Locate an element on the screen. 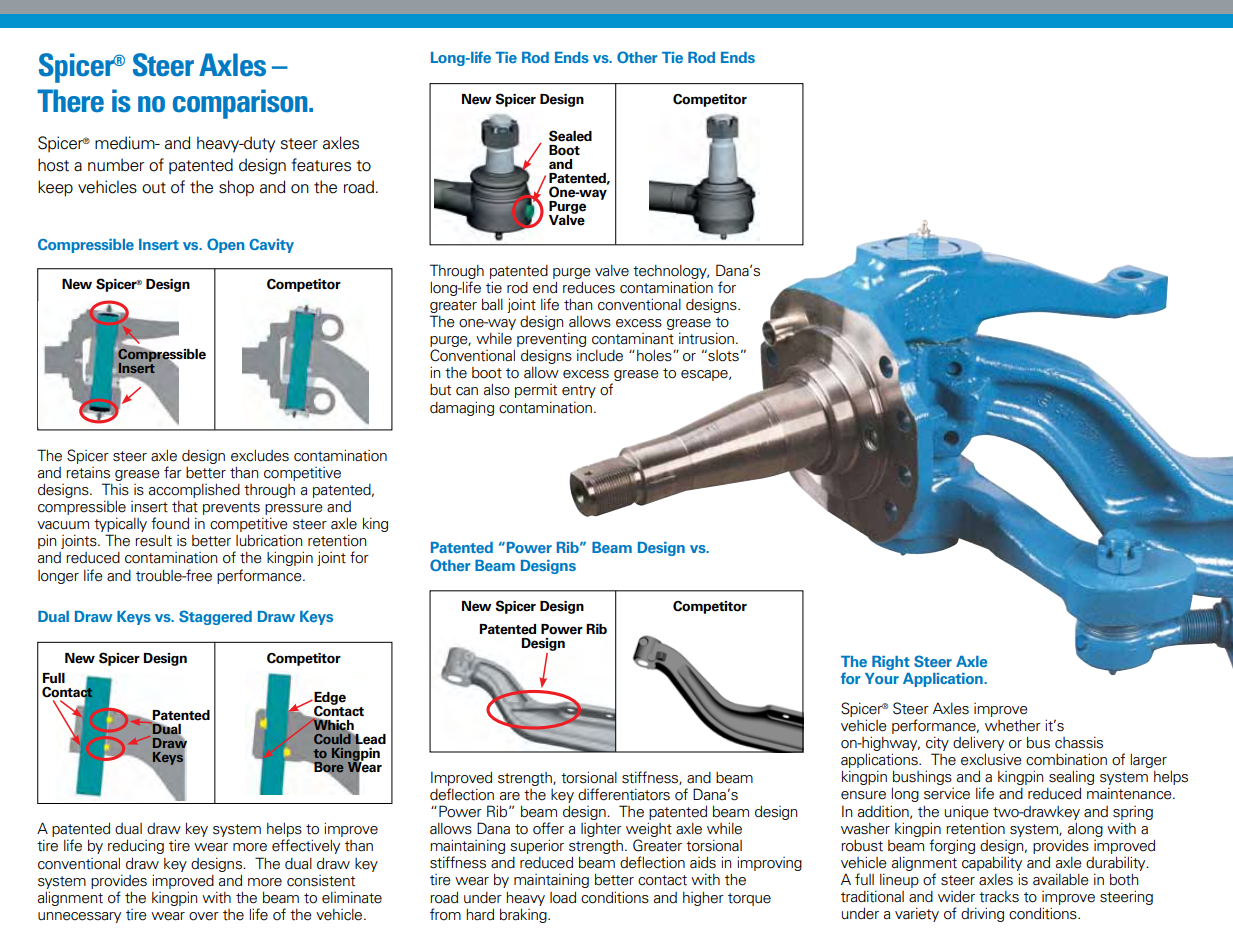 Image resolution: width=1233 pixels, height=952 pixels. slots is located at coordinates (722, 356).
